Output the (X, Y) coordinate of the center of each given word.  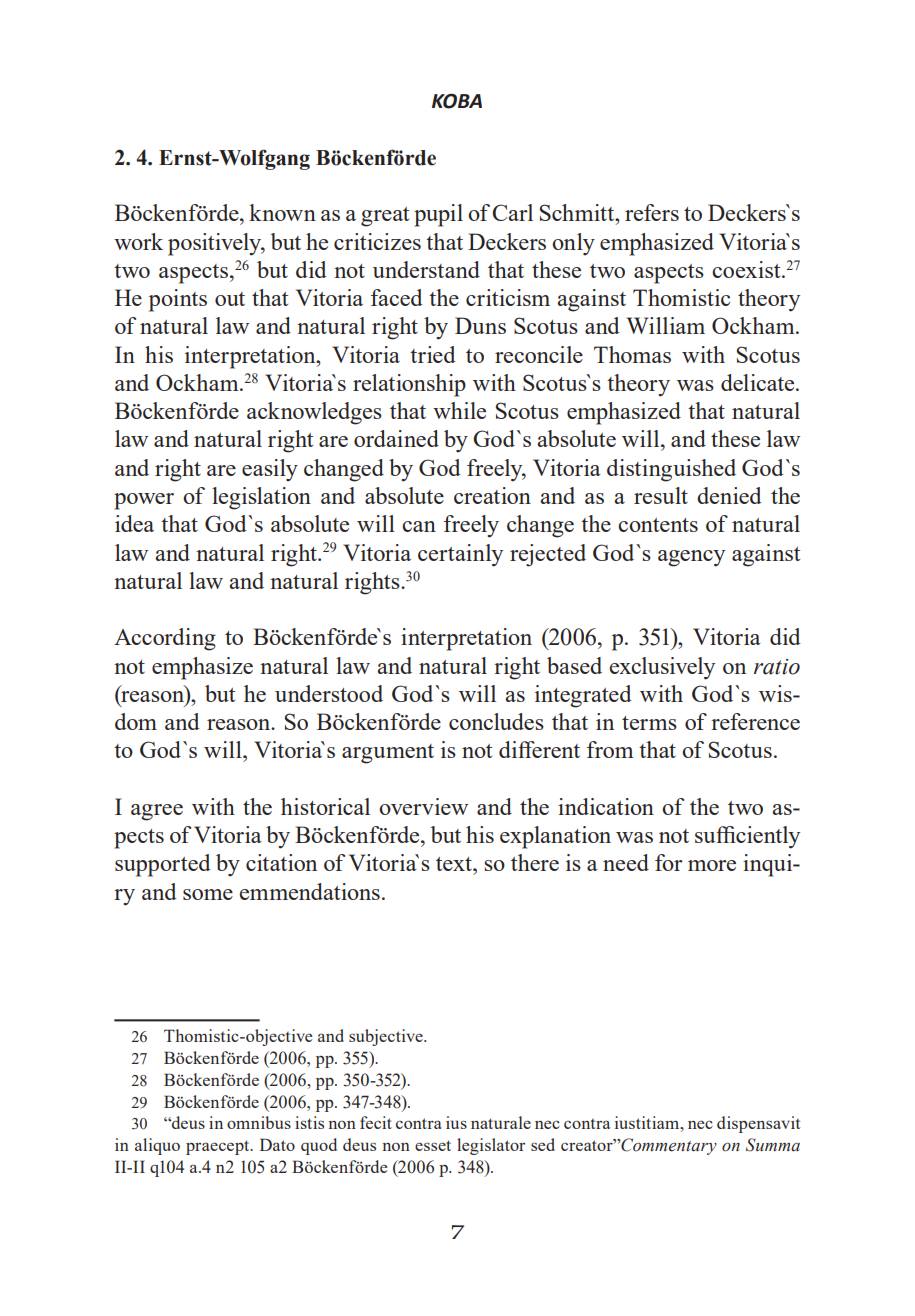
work (138, 241)
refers (652, 212)
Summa (773, 1145)
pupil (438, 215)
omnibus (259, 1122)
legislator (491, 1146)
